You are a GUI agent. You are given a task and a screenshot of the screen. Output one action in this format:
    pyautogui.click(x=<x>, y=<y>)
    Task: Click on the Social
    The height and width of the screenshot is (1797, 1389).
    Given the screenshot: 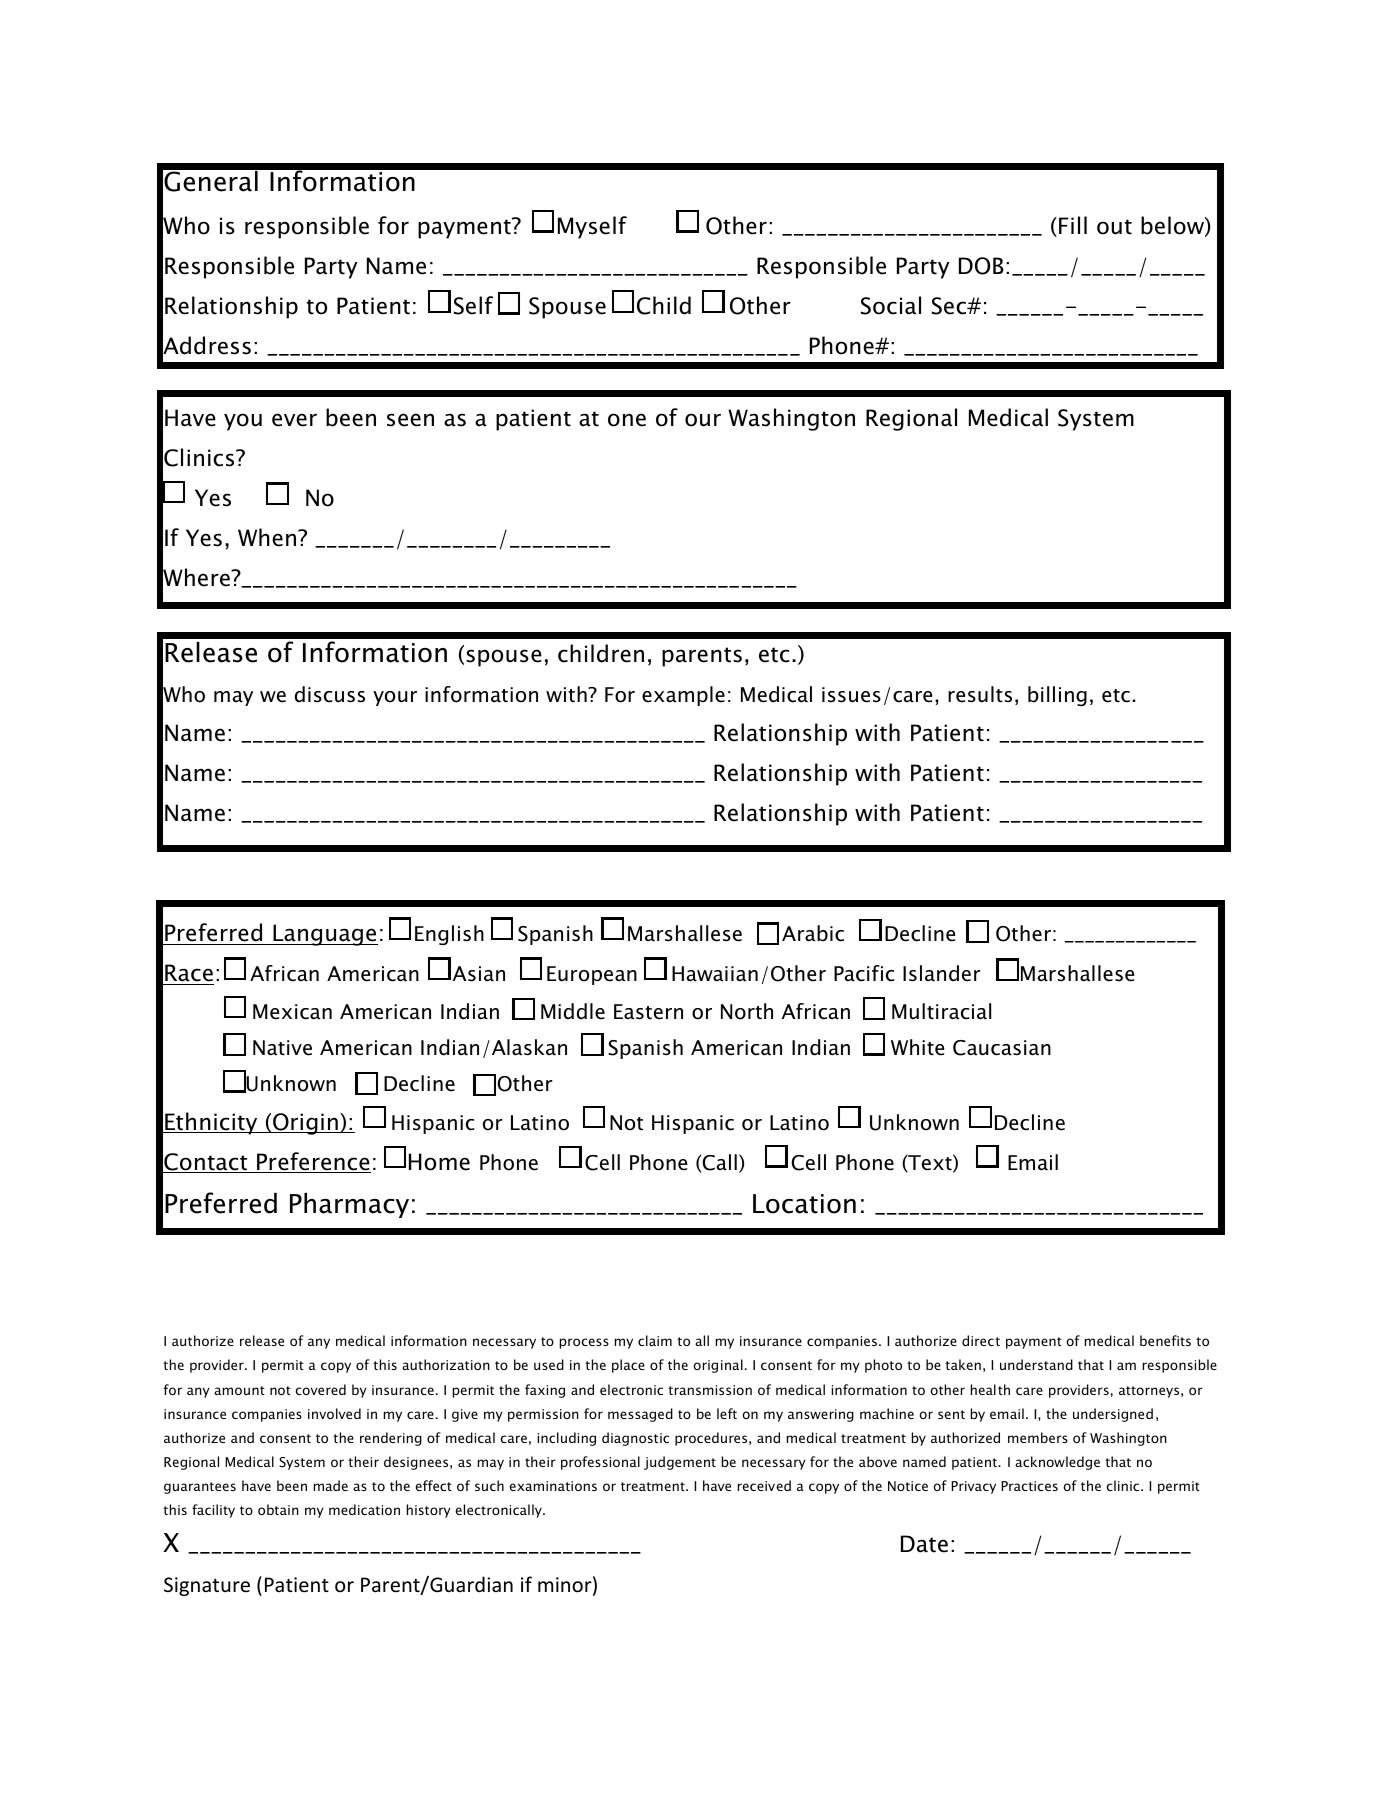 What is the action you would take?
    pyautogui.click(x=891, y=305)
